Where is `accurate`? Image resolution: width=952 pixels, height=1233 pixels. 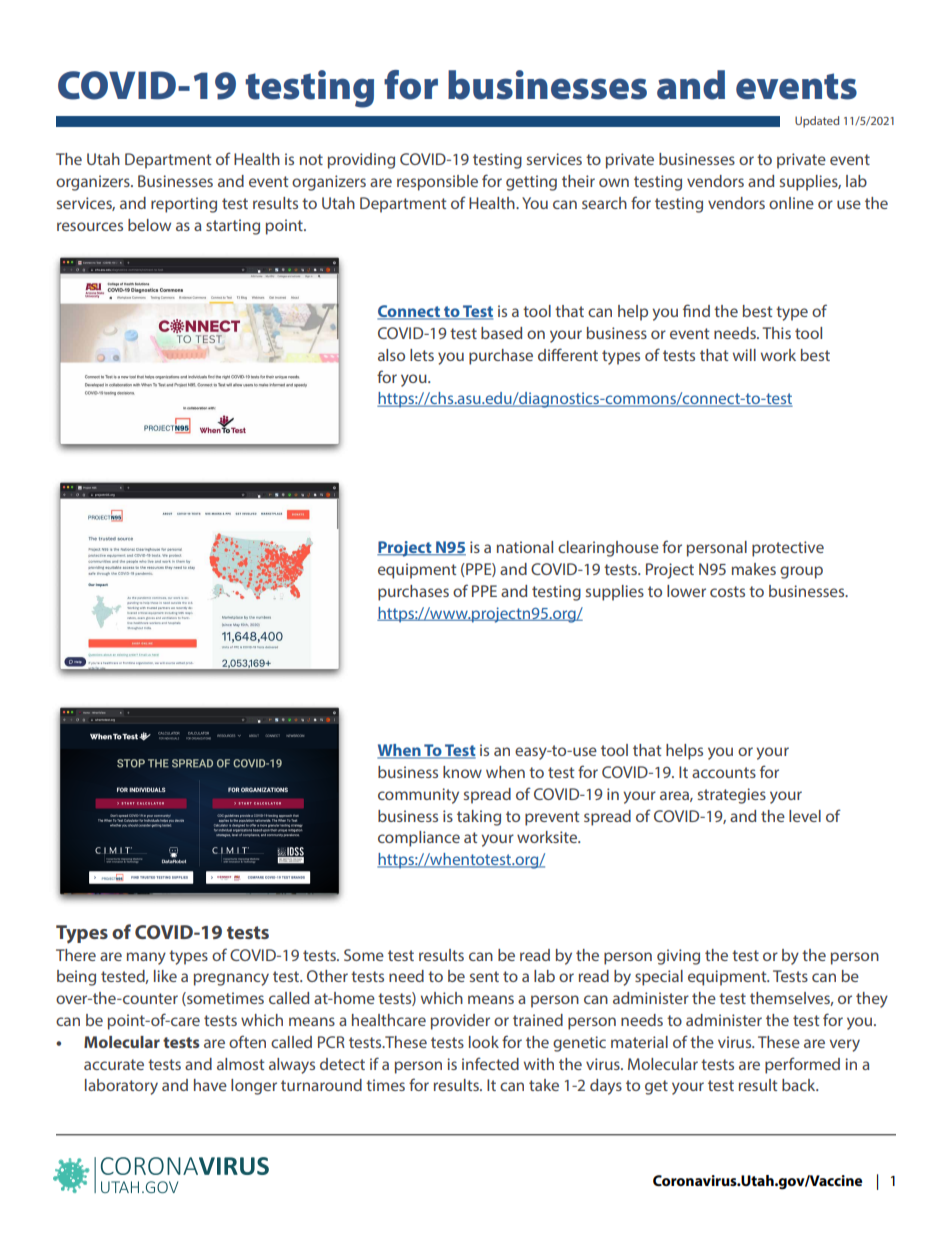 accurate is located at coordinates (114, 1064).
